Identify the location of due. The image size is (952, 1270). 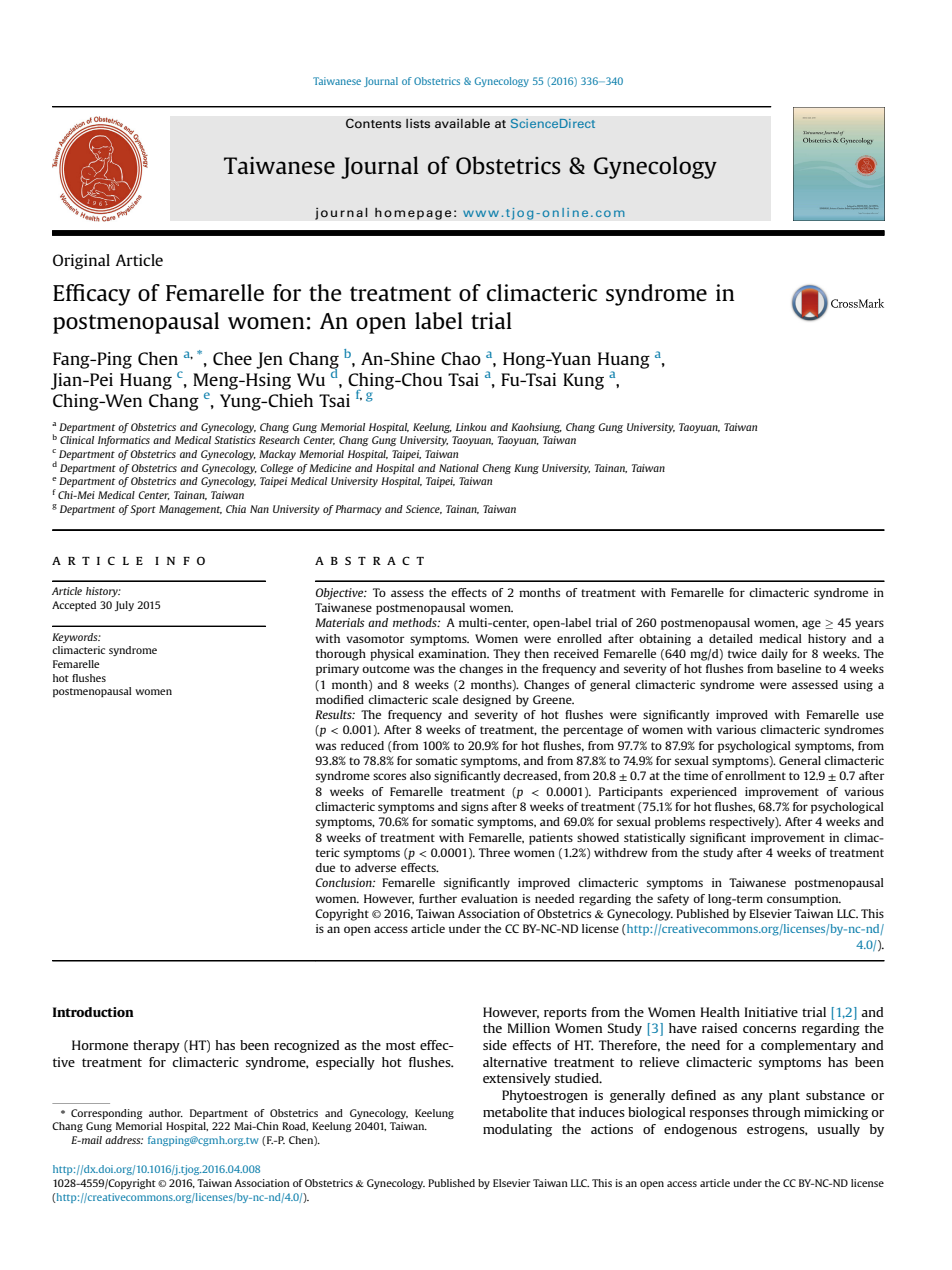
(325, 867).
